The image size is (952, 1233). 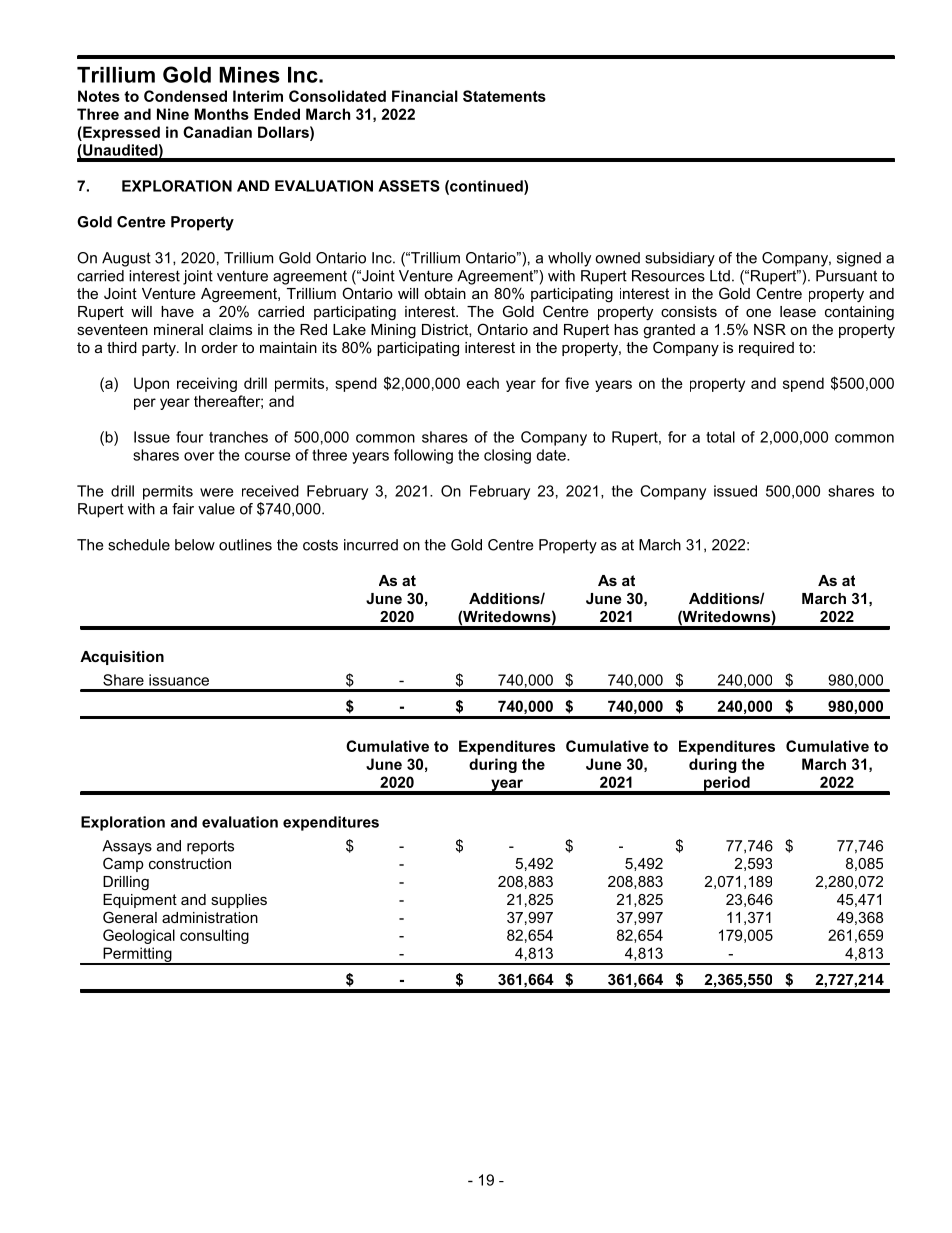 I want to click on subsidiary, so click(x=680, y=259).
